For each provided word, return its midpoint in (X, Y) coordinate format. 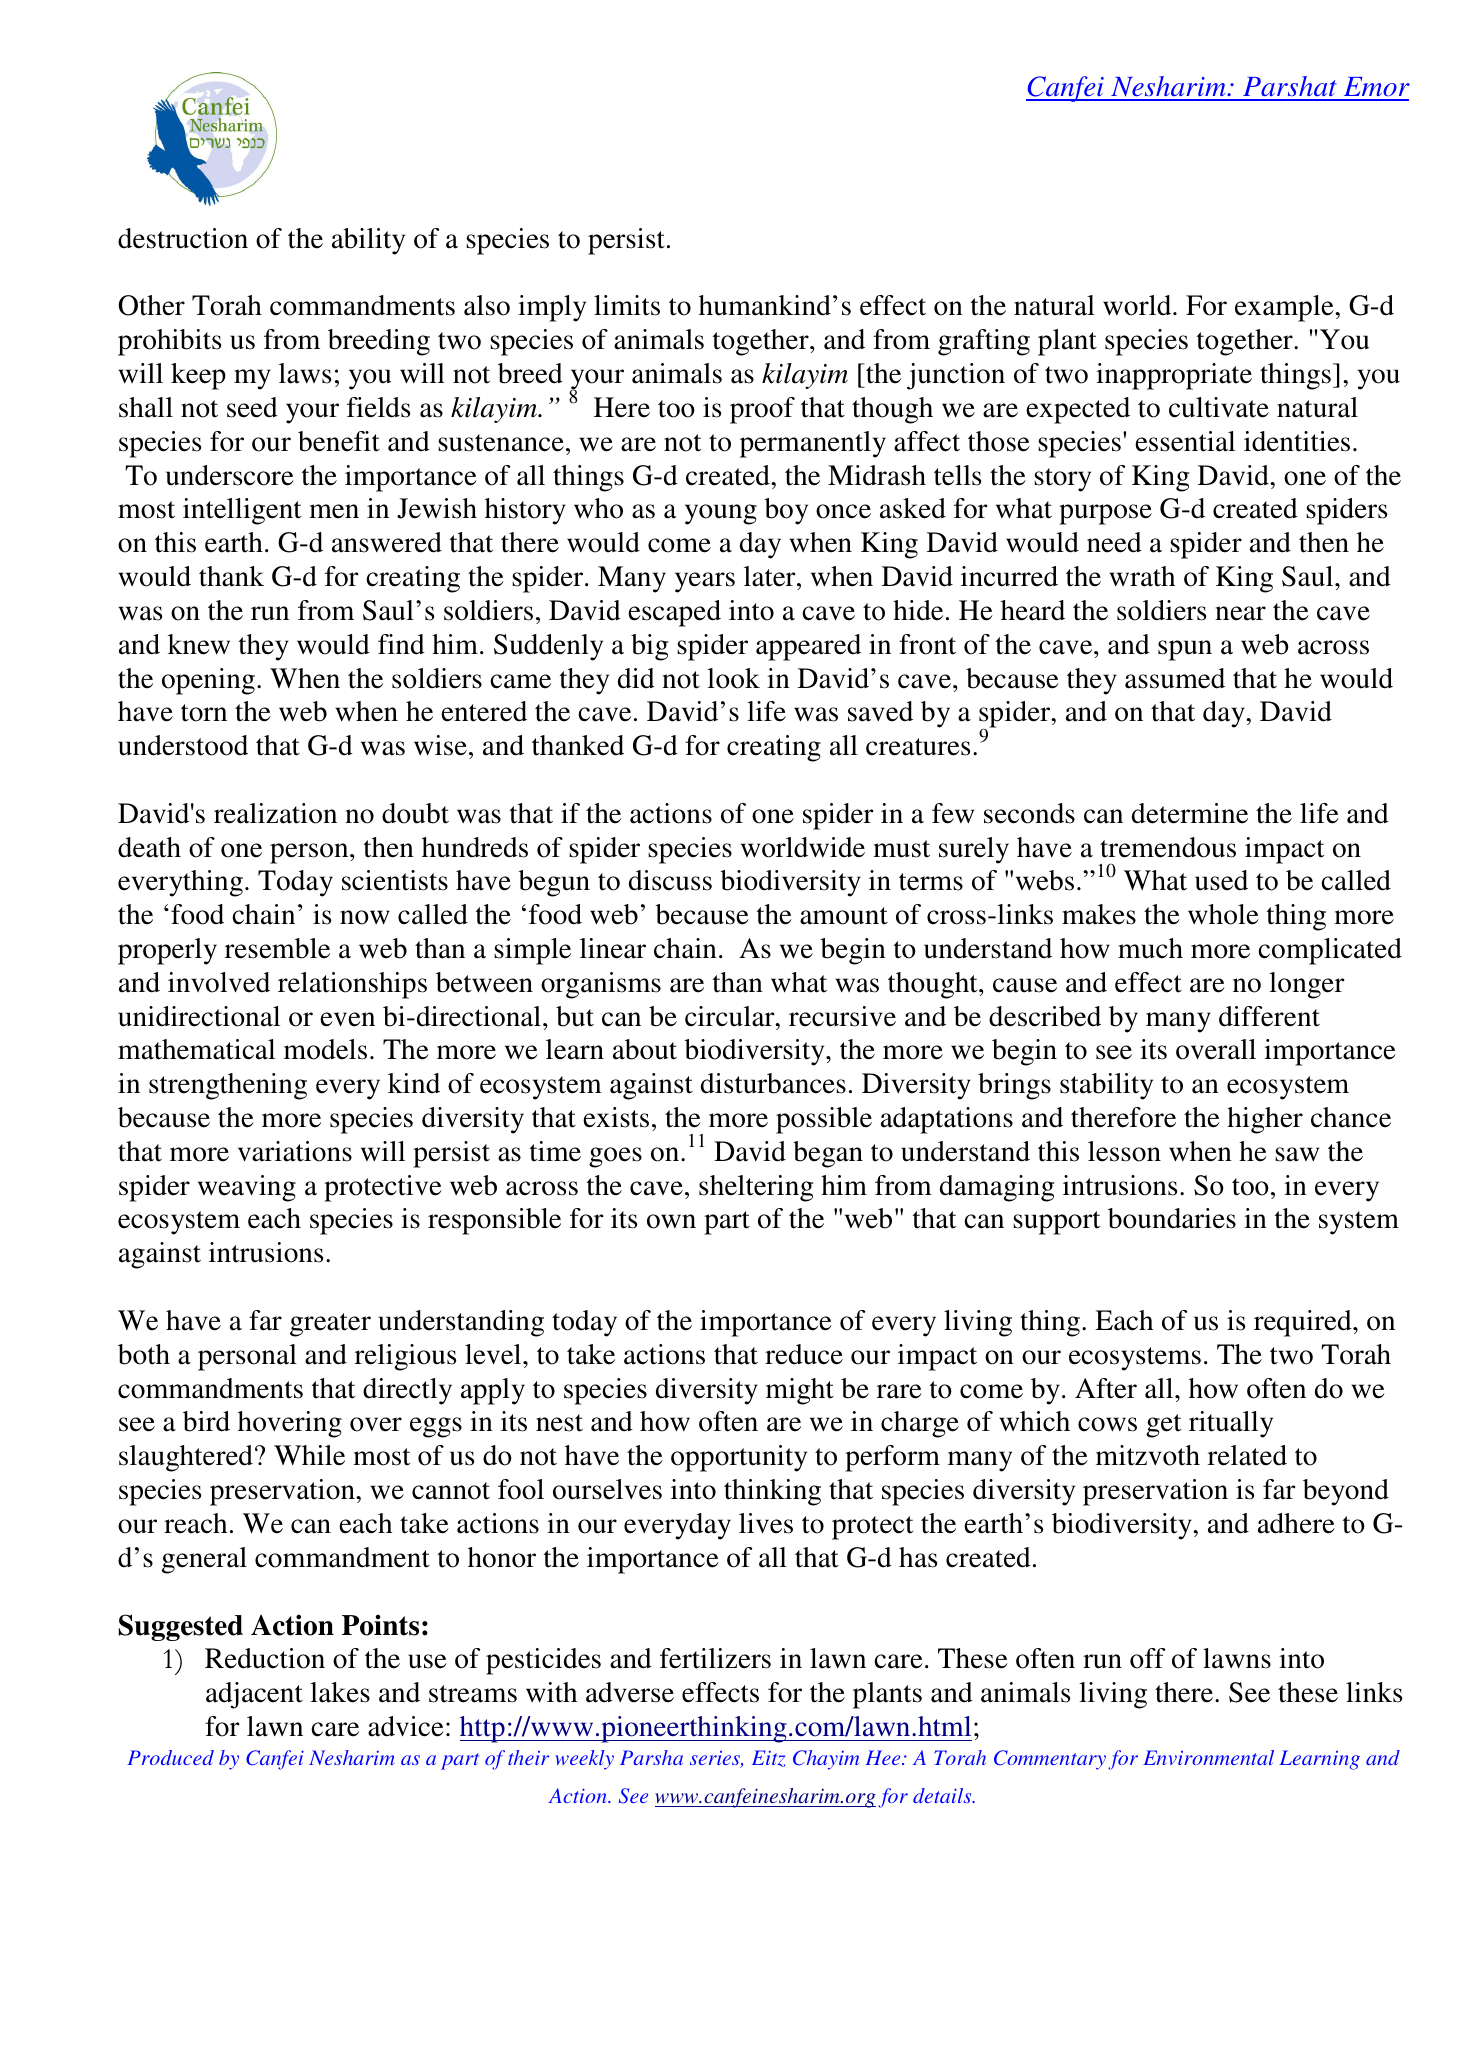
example (1285, 308)
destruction (183, 238)
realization (275, 813)
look (733, 678)
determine (1190, 813)
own (671, 1221)
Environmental (1208, 1757)
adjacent (254, 1695)
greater (330, 1325)
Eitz (768, 1758)
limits (627, 305)
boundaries (1172, 1218)
